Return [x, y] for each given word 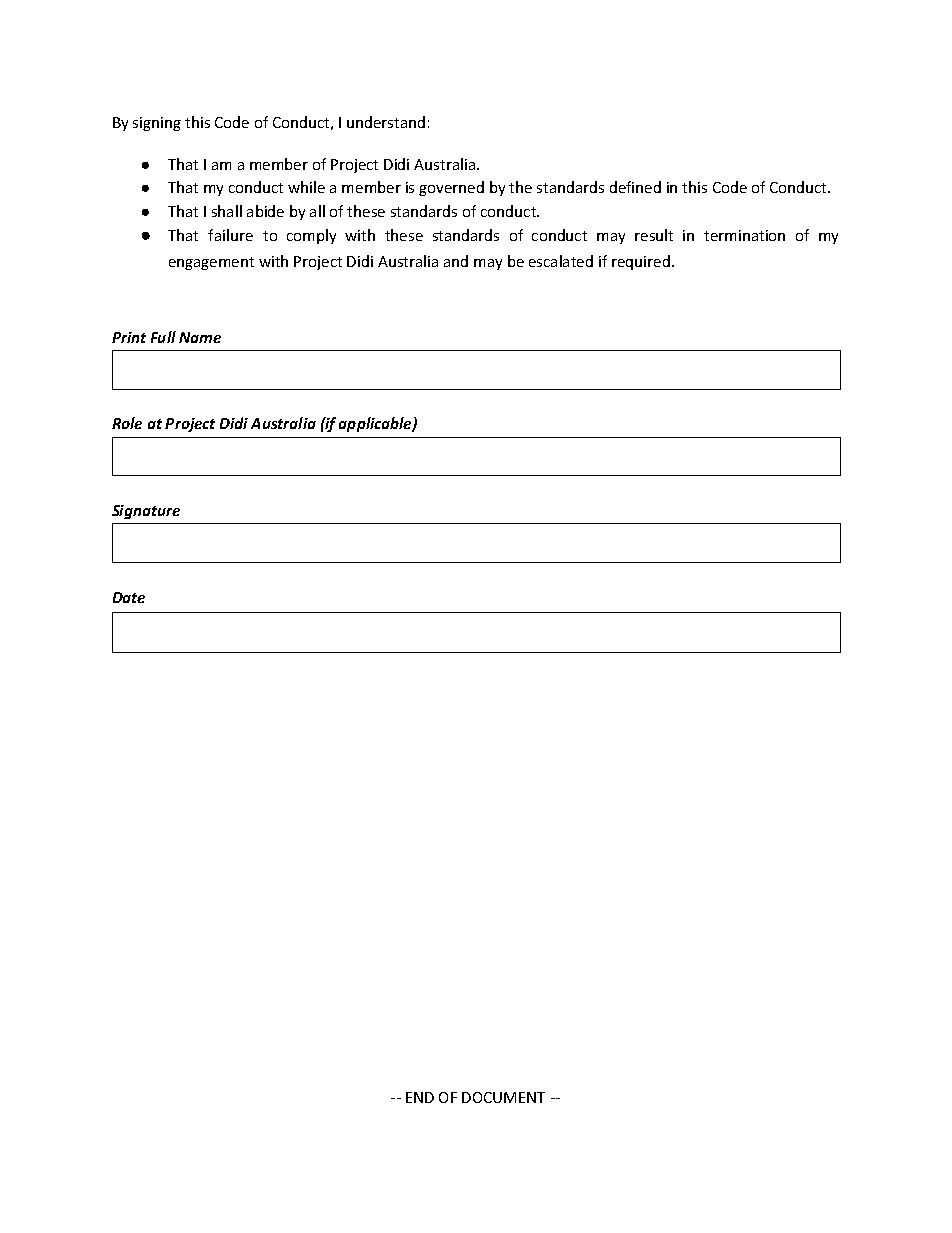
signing [157, 124]
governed [451, 188]
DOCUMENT [503, 1097]
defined [635, 187]
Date [129, 597]
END [420, 1097]
